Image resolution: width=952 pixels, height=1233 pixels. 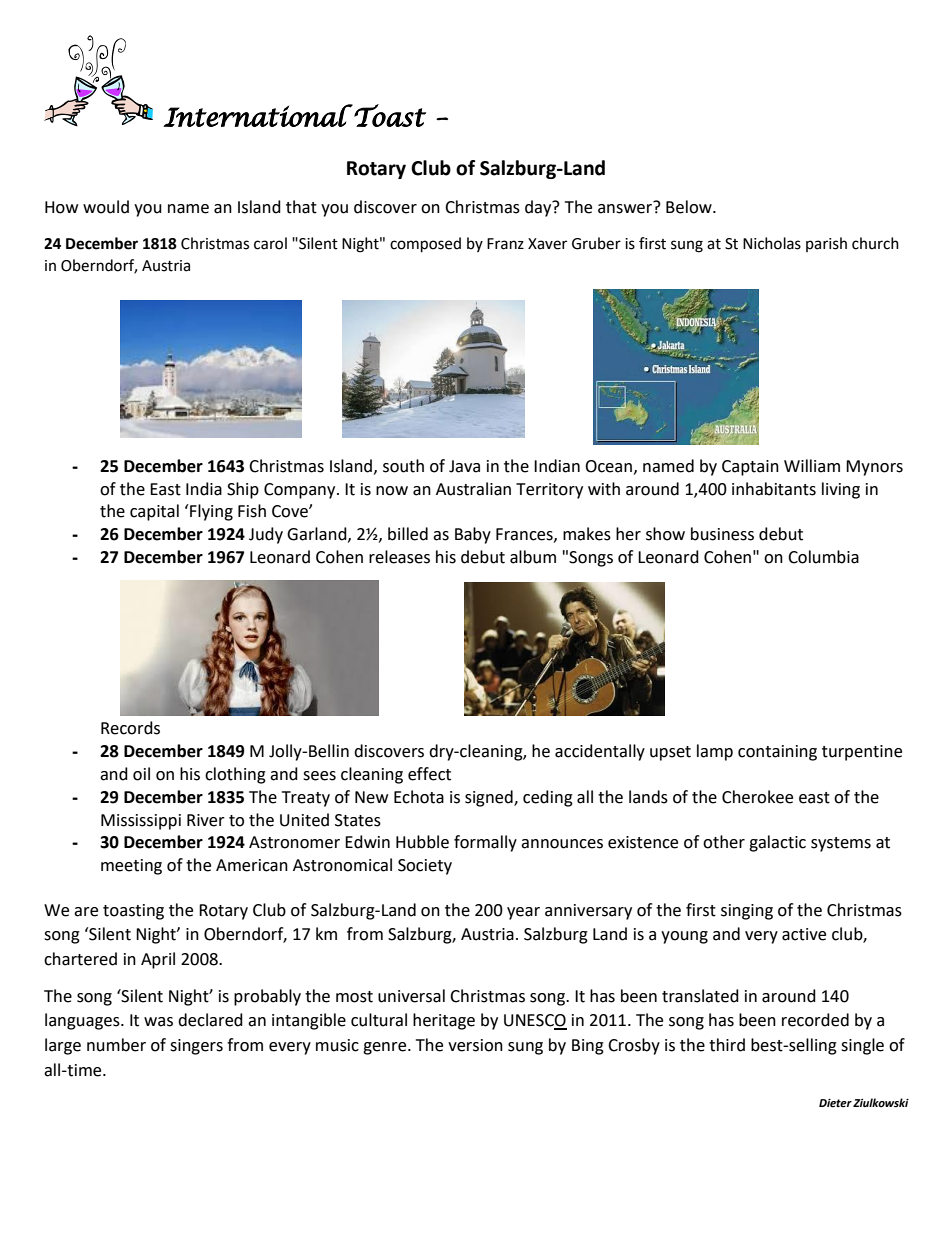 I want to click on singers, so click(x=196, y=1047).
